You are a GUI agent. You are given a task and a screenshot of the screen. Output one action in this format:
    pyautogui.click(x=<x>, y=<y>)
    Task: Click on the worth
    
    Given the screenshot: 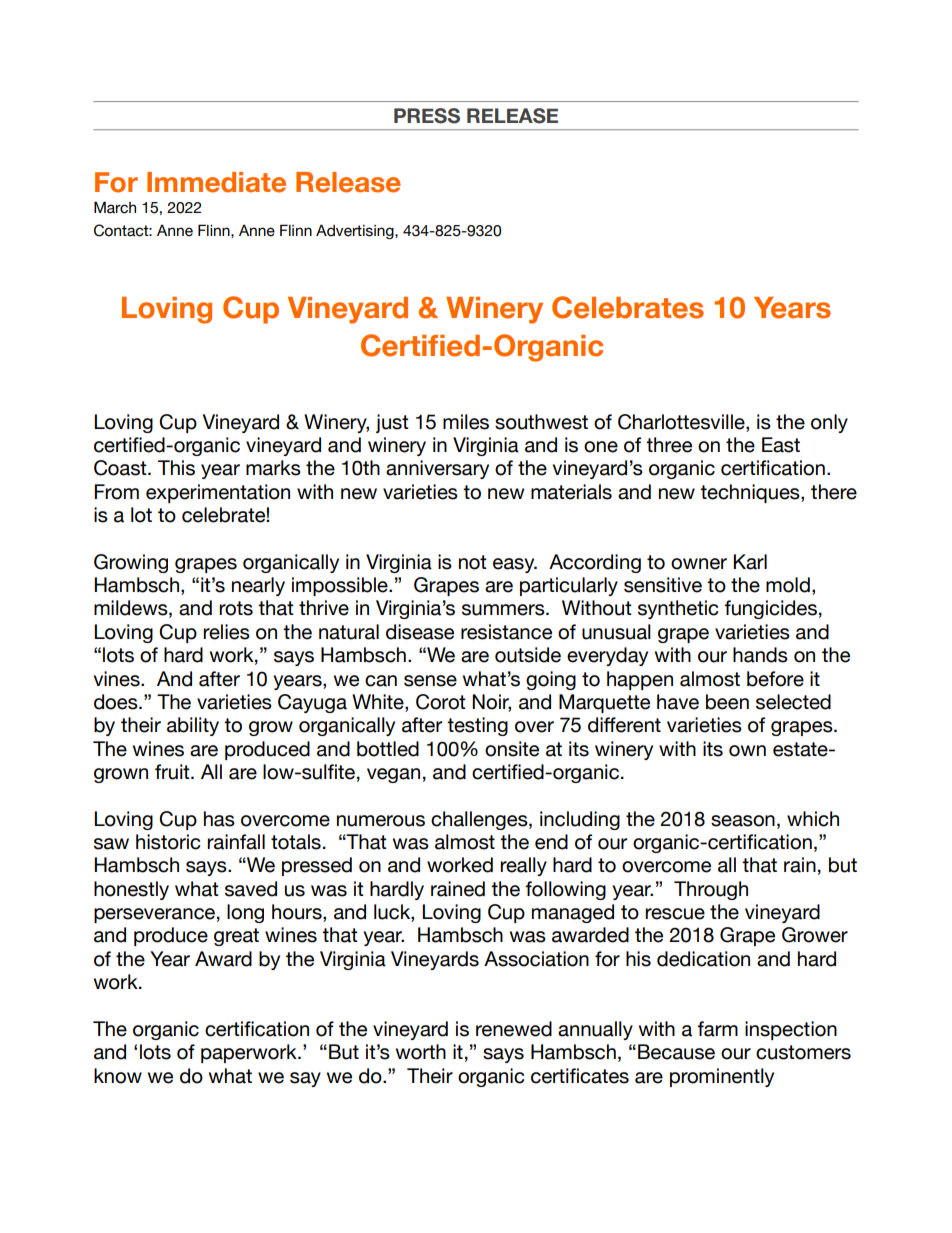 What is the action you would take?
    pyautogui.click(x=421, y=1052)
